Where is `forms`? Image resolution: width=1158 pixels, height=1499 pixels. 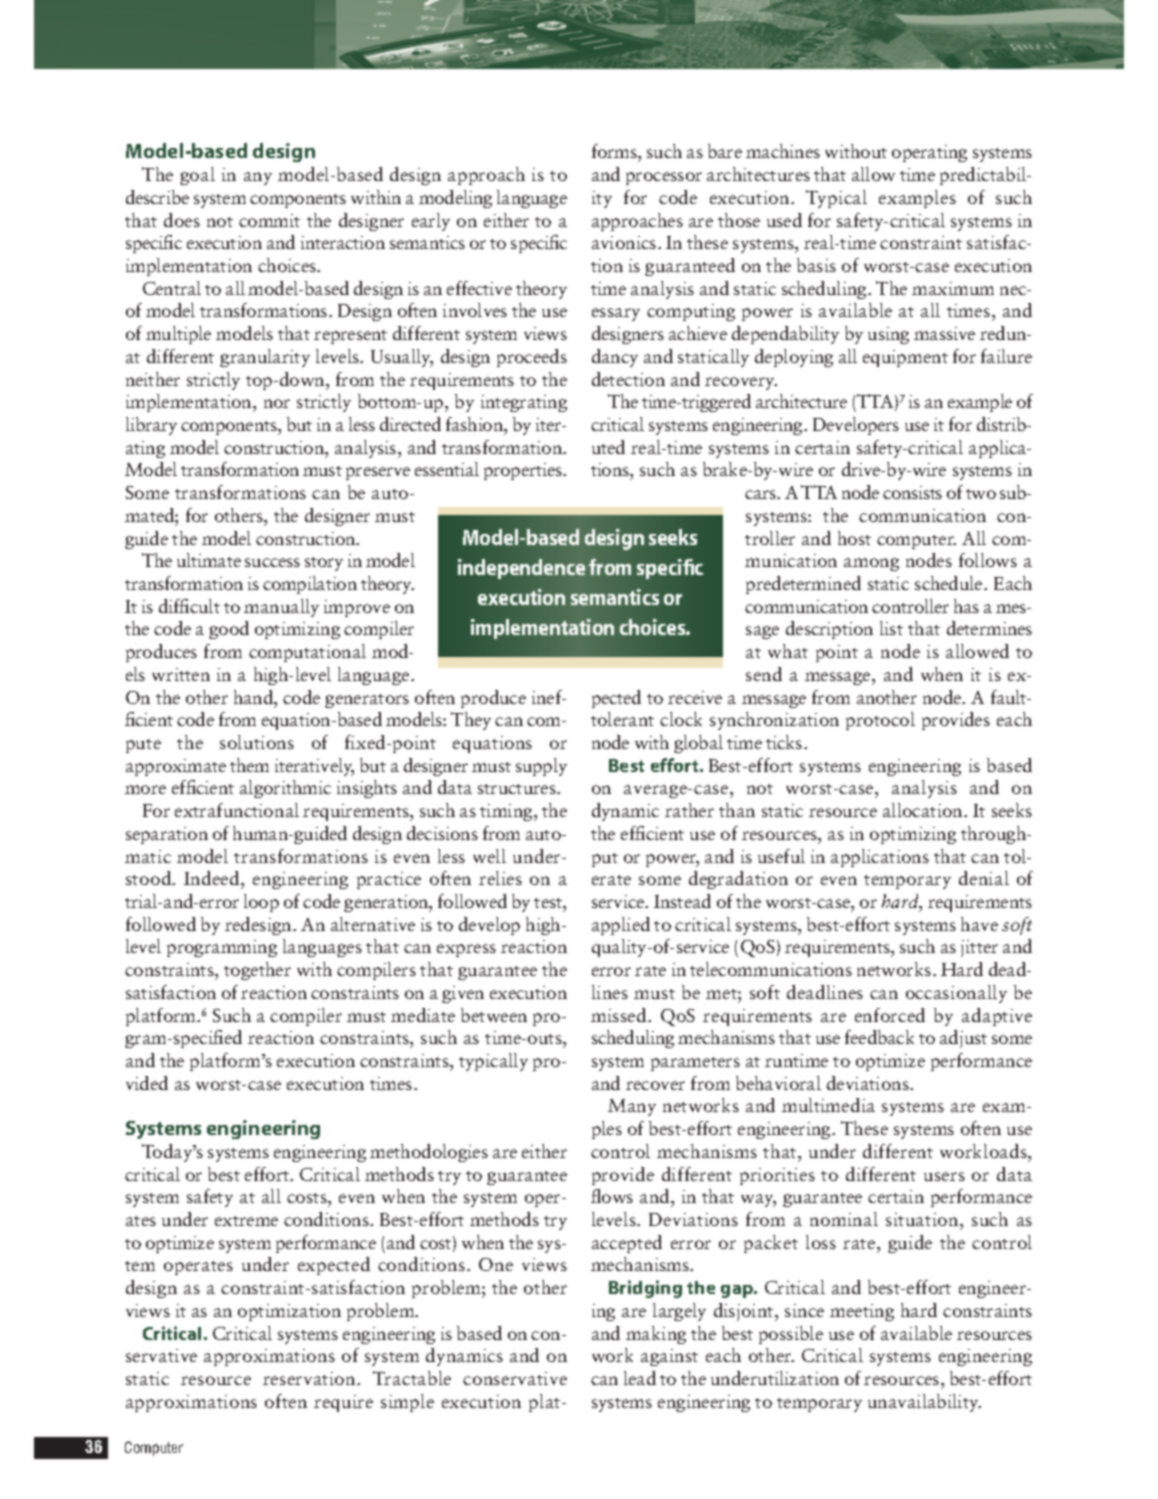
forms is located at coordinates (615, 153).
